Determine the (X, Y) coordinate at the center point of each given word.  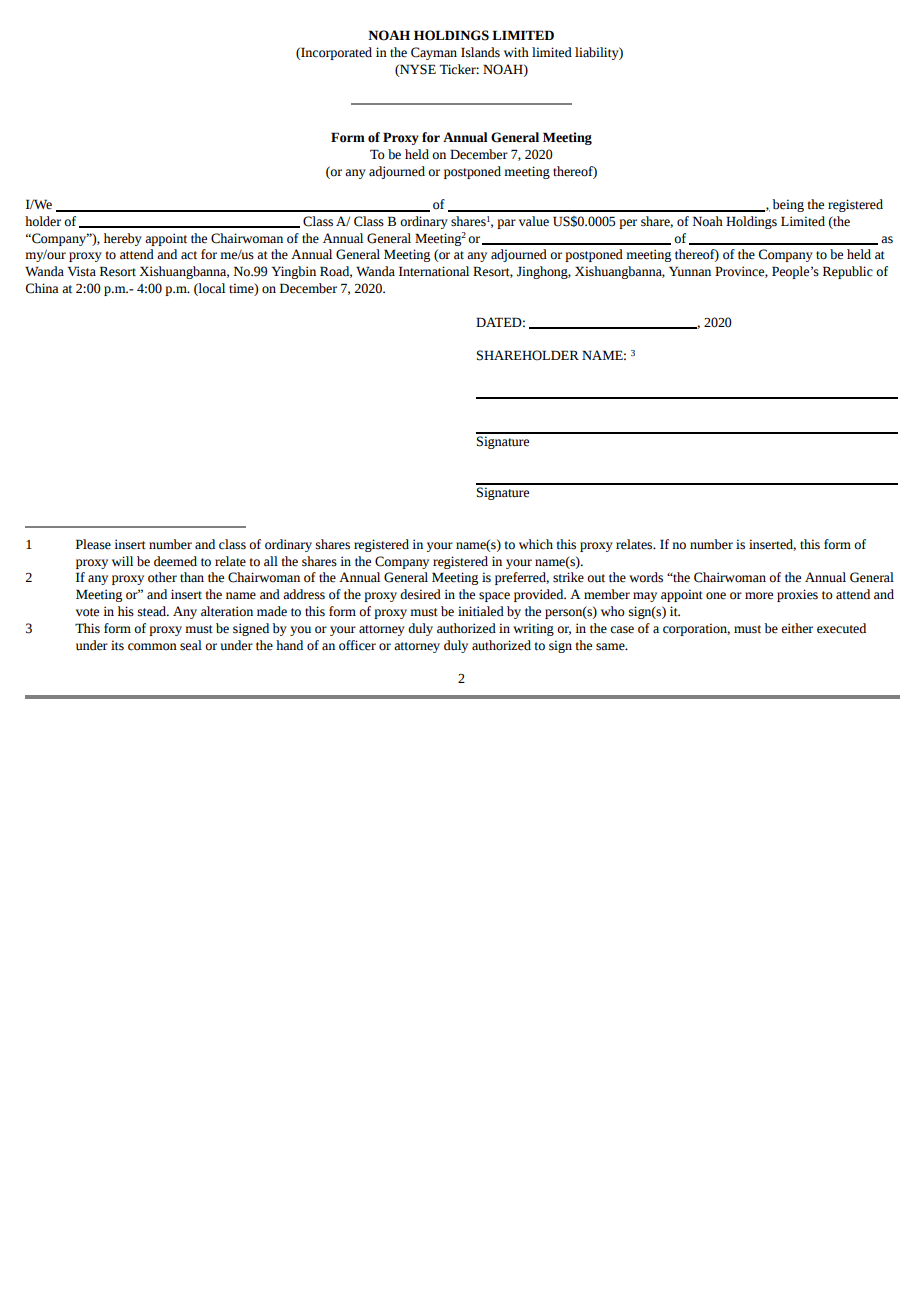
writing (533, 629)
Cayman (434, 53)
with (516, 52)
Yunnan (690, 271)
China (42, 288)
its (117, 645)
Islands (480, 52)
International (434, 271)
